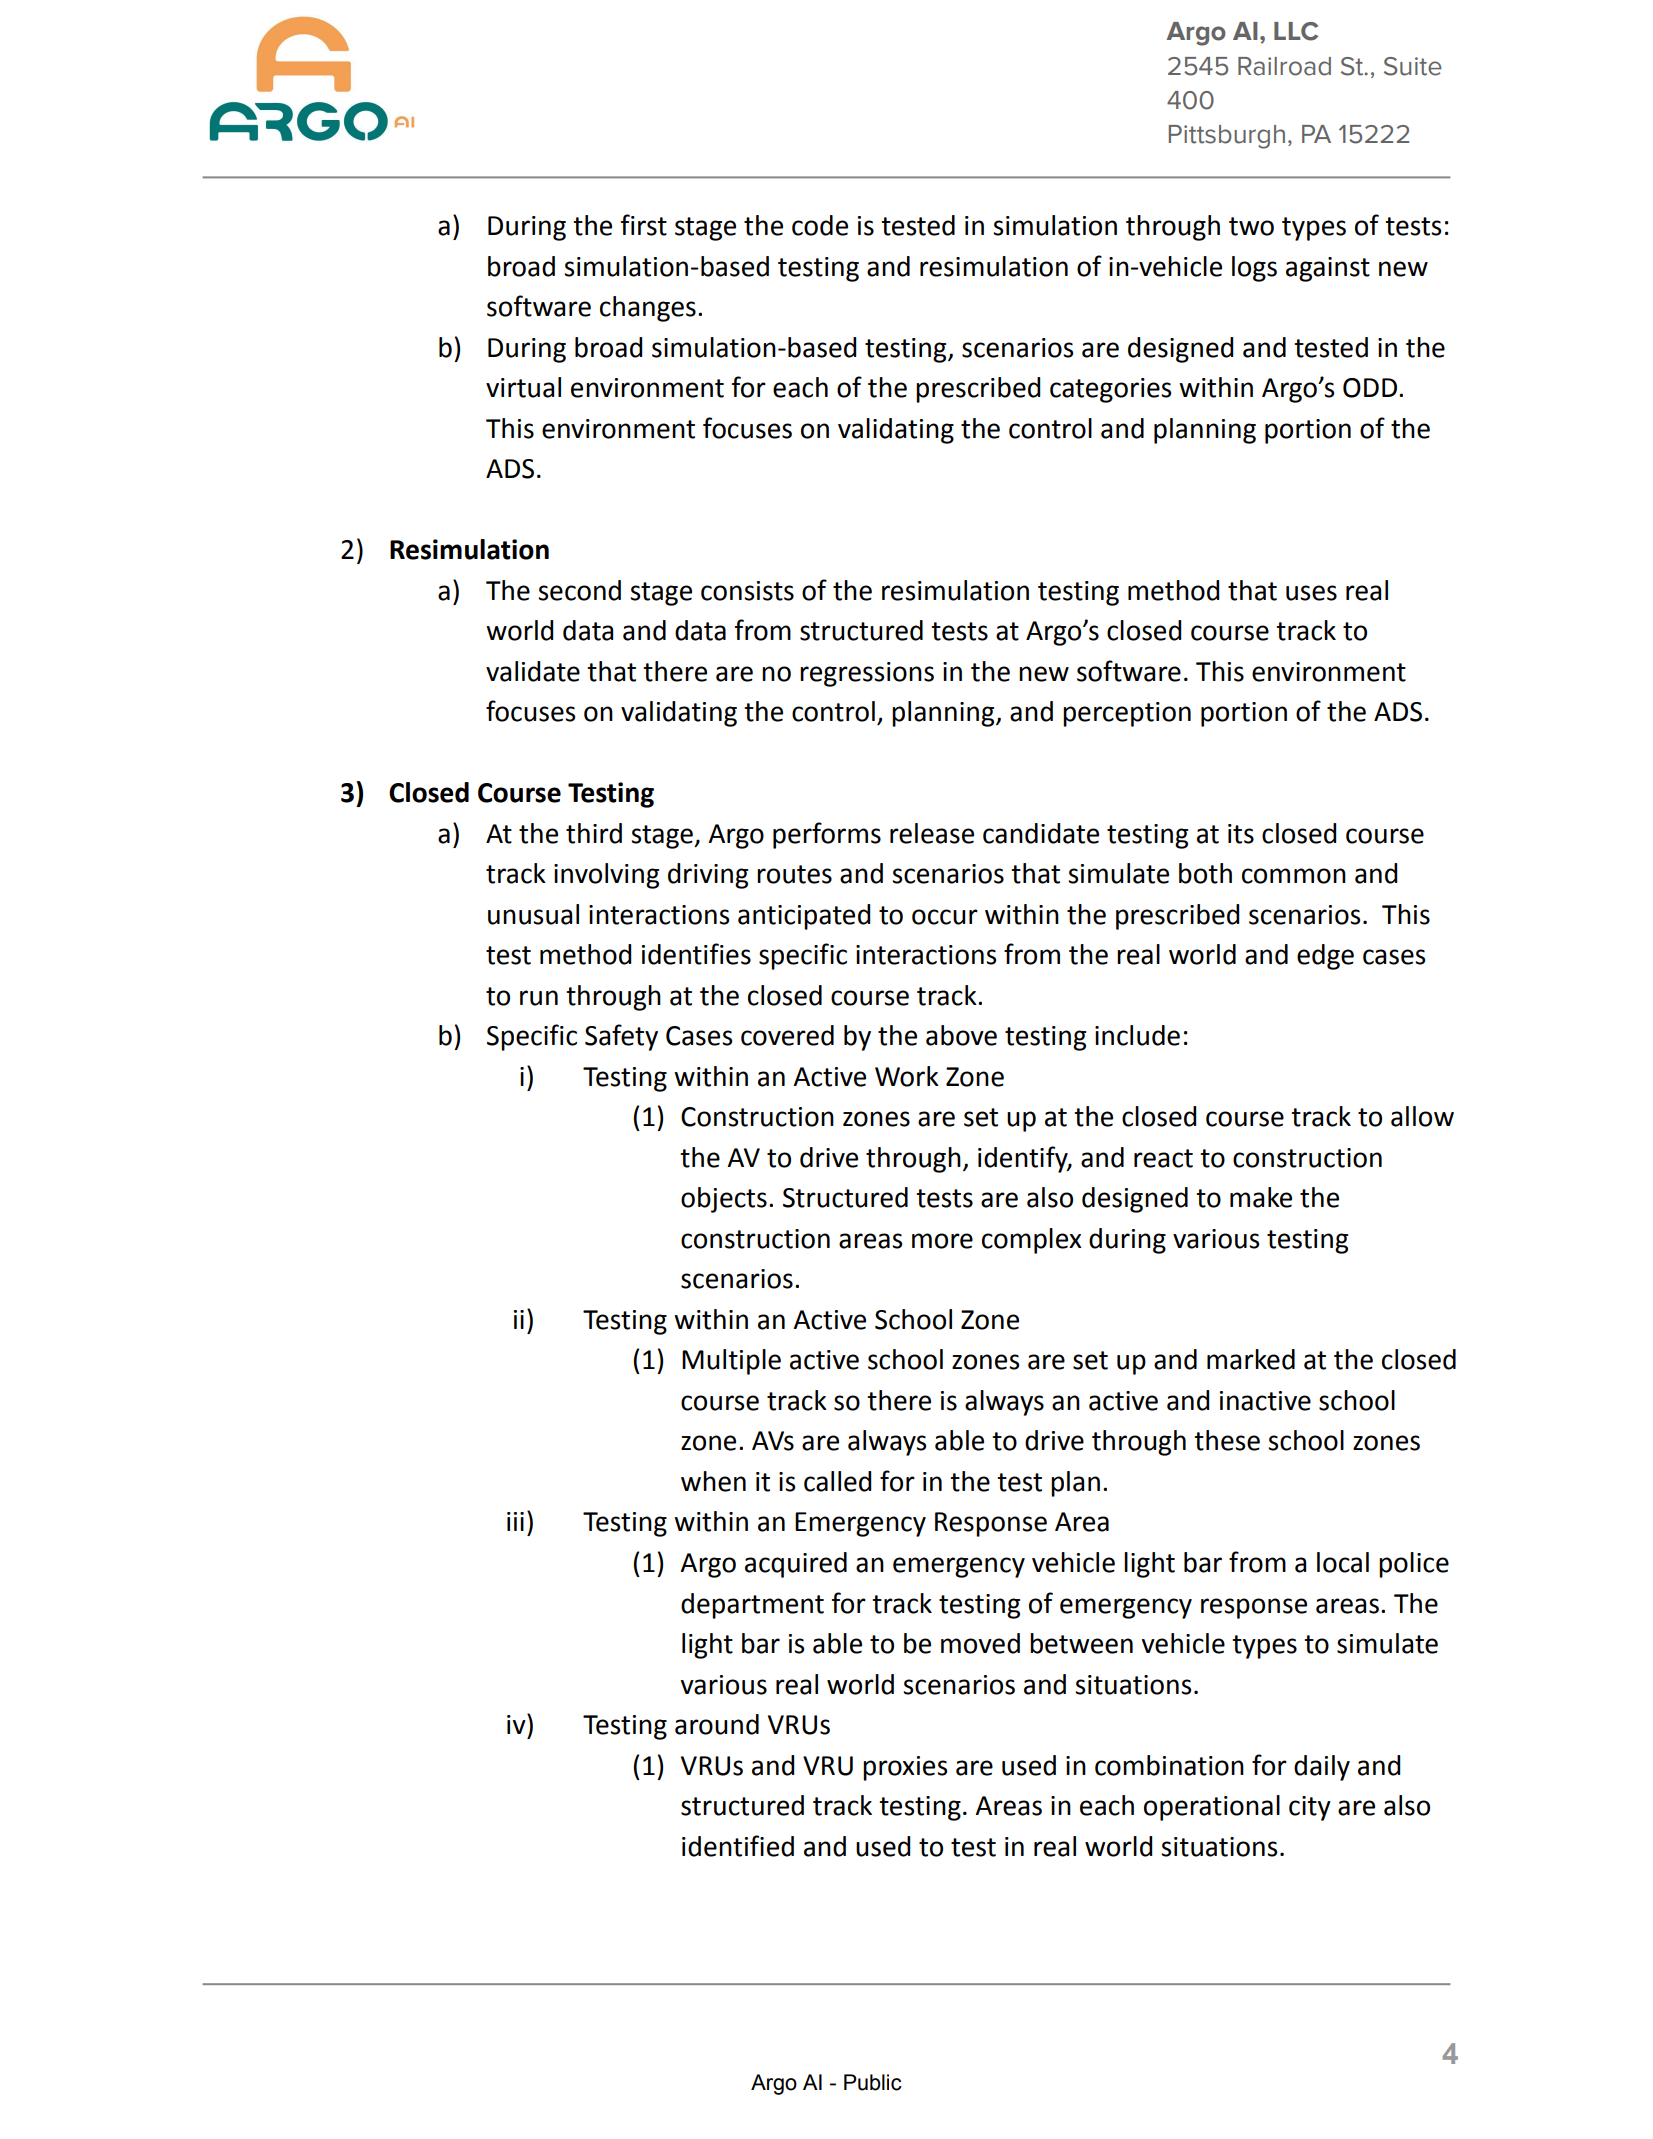 The image size is (1653, 2139). I want to click on ODD, so click(1371, 388).
